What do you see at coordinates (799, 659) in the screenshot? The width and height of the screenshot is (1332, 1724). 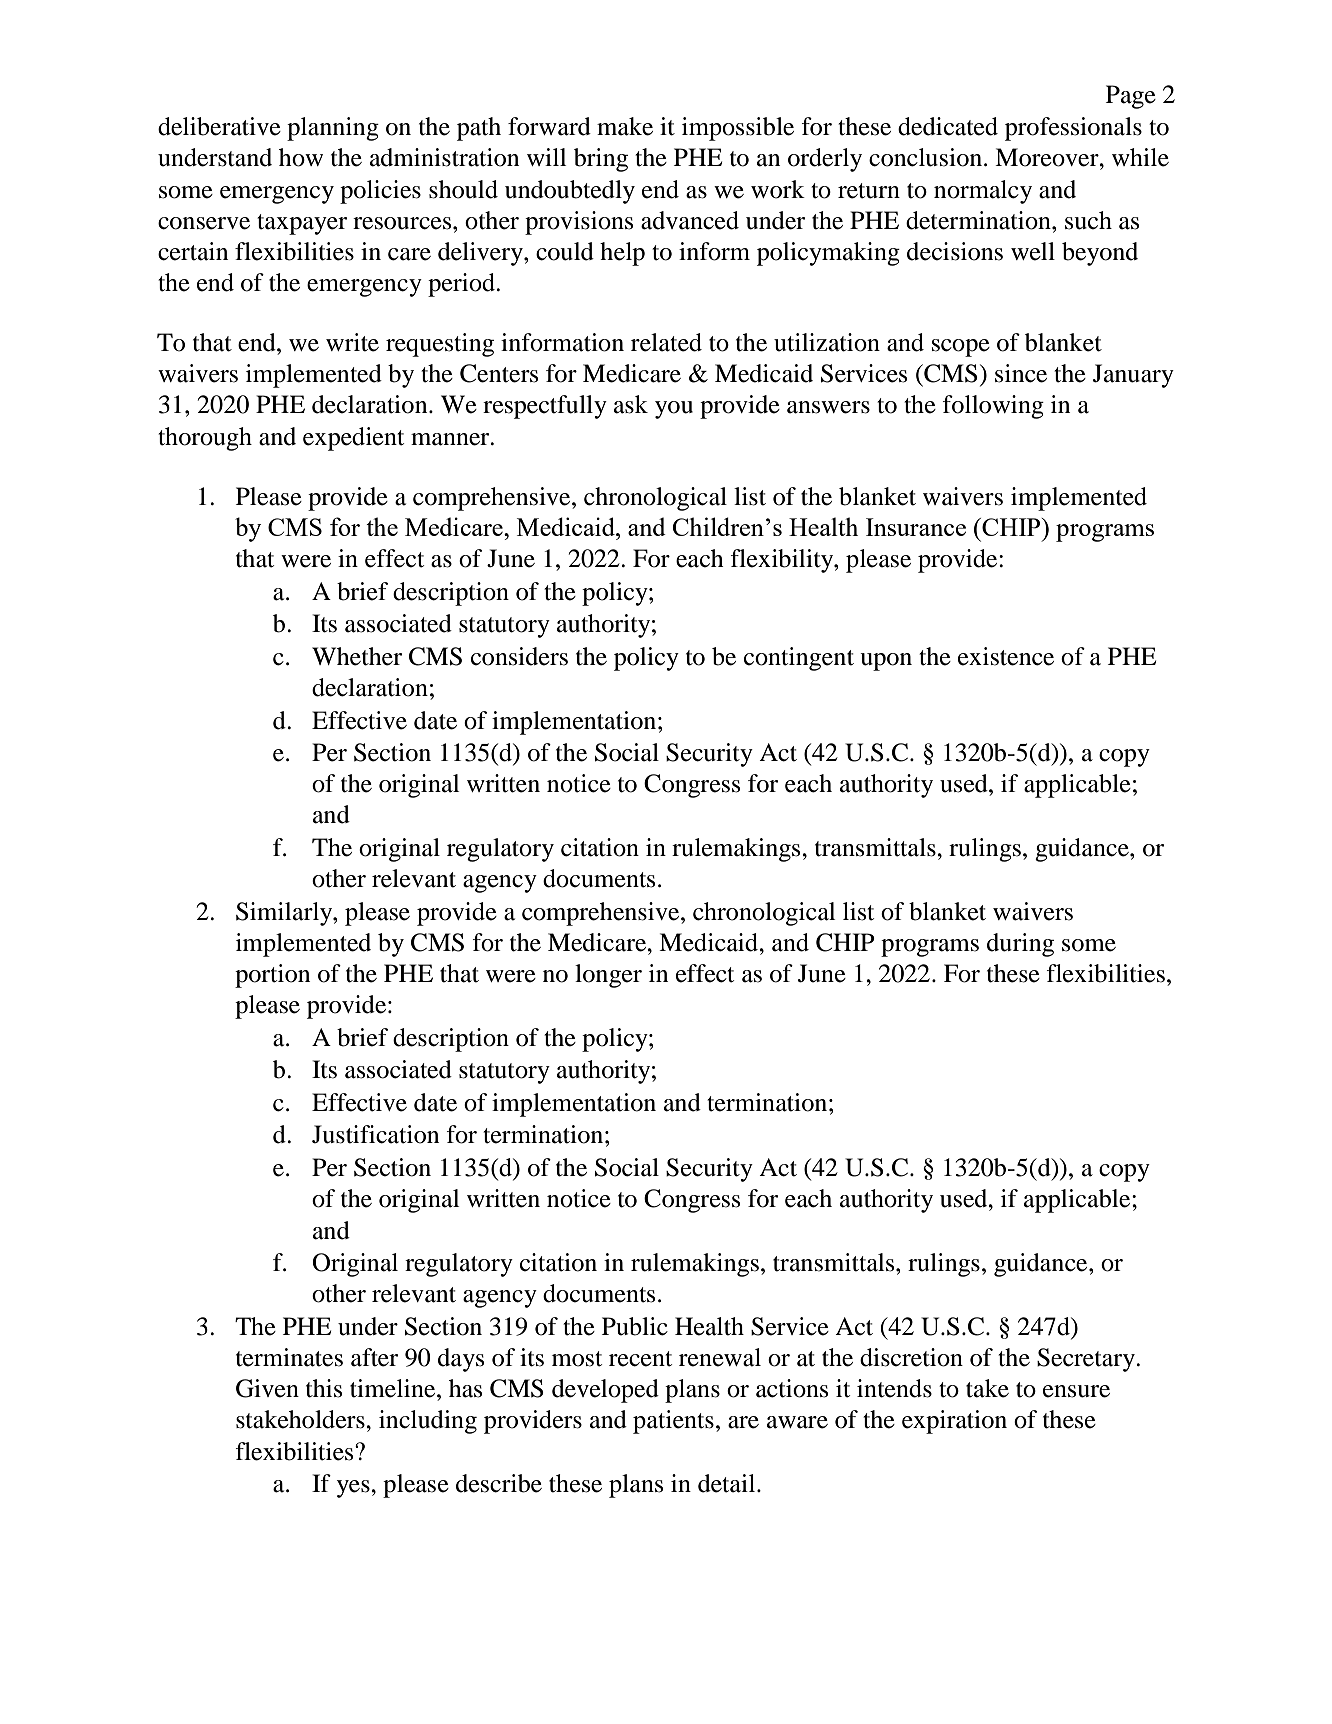 I see `contingent` at bounding box center [799, 659].
